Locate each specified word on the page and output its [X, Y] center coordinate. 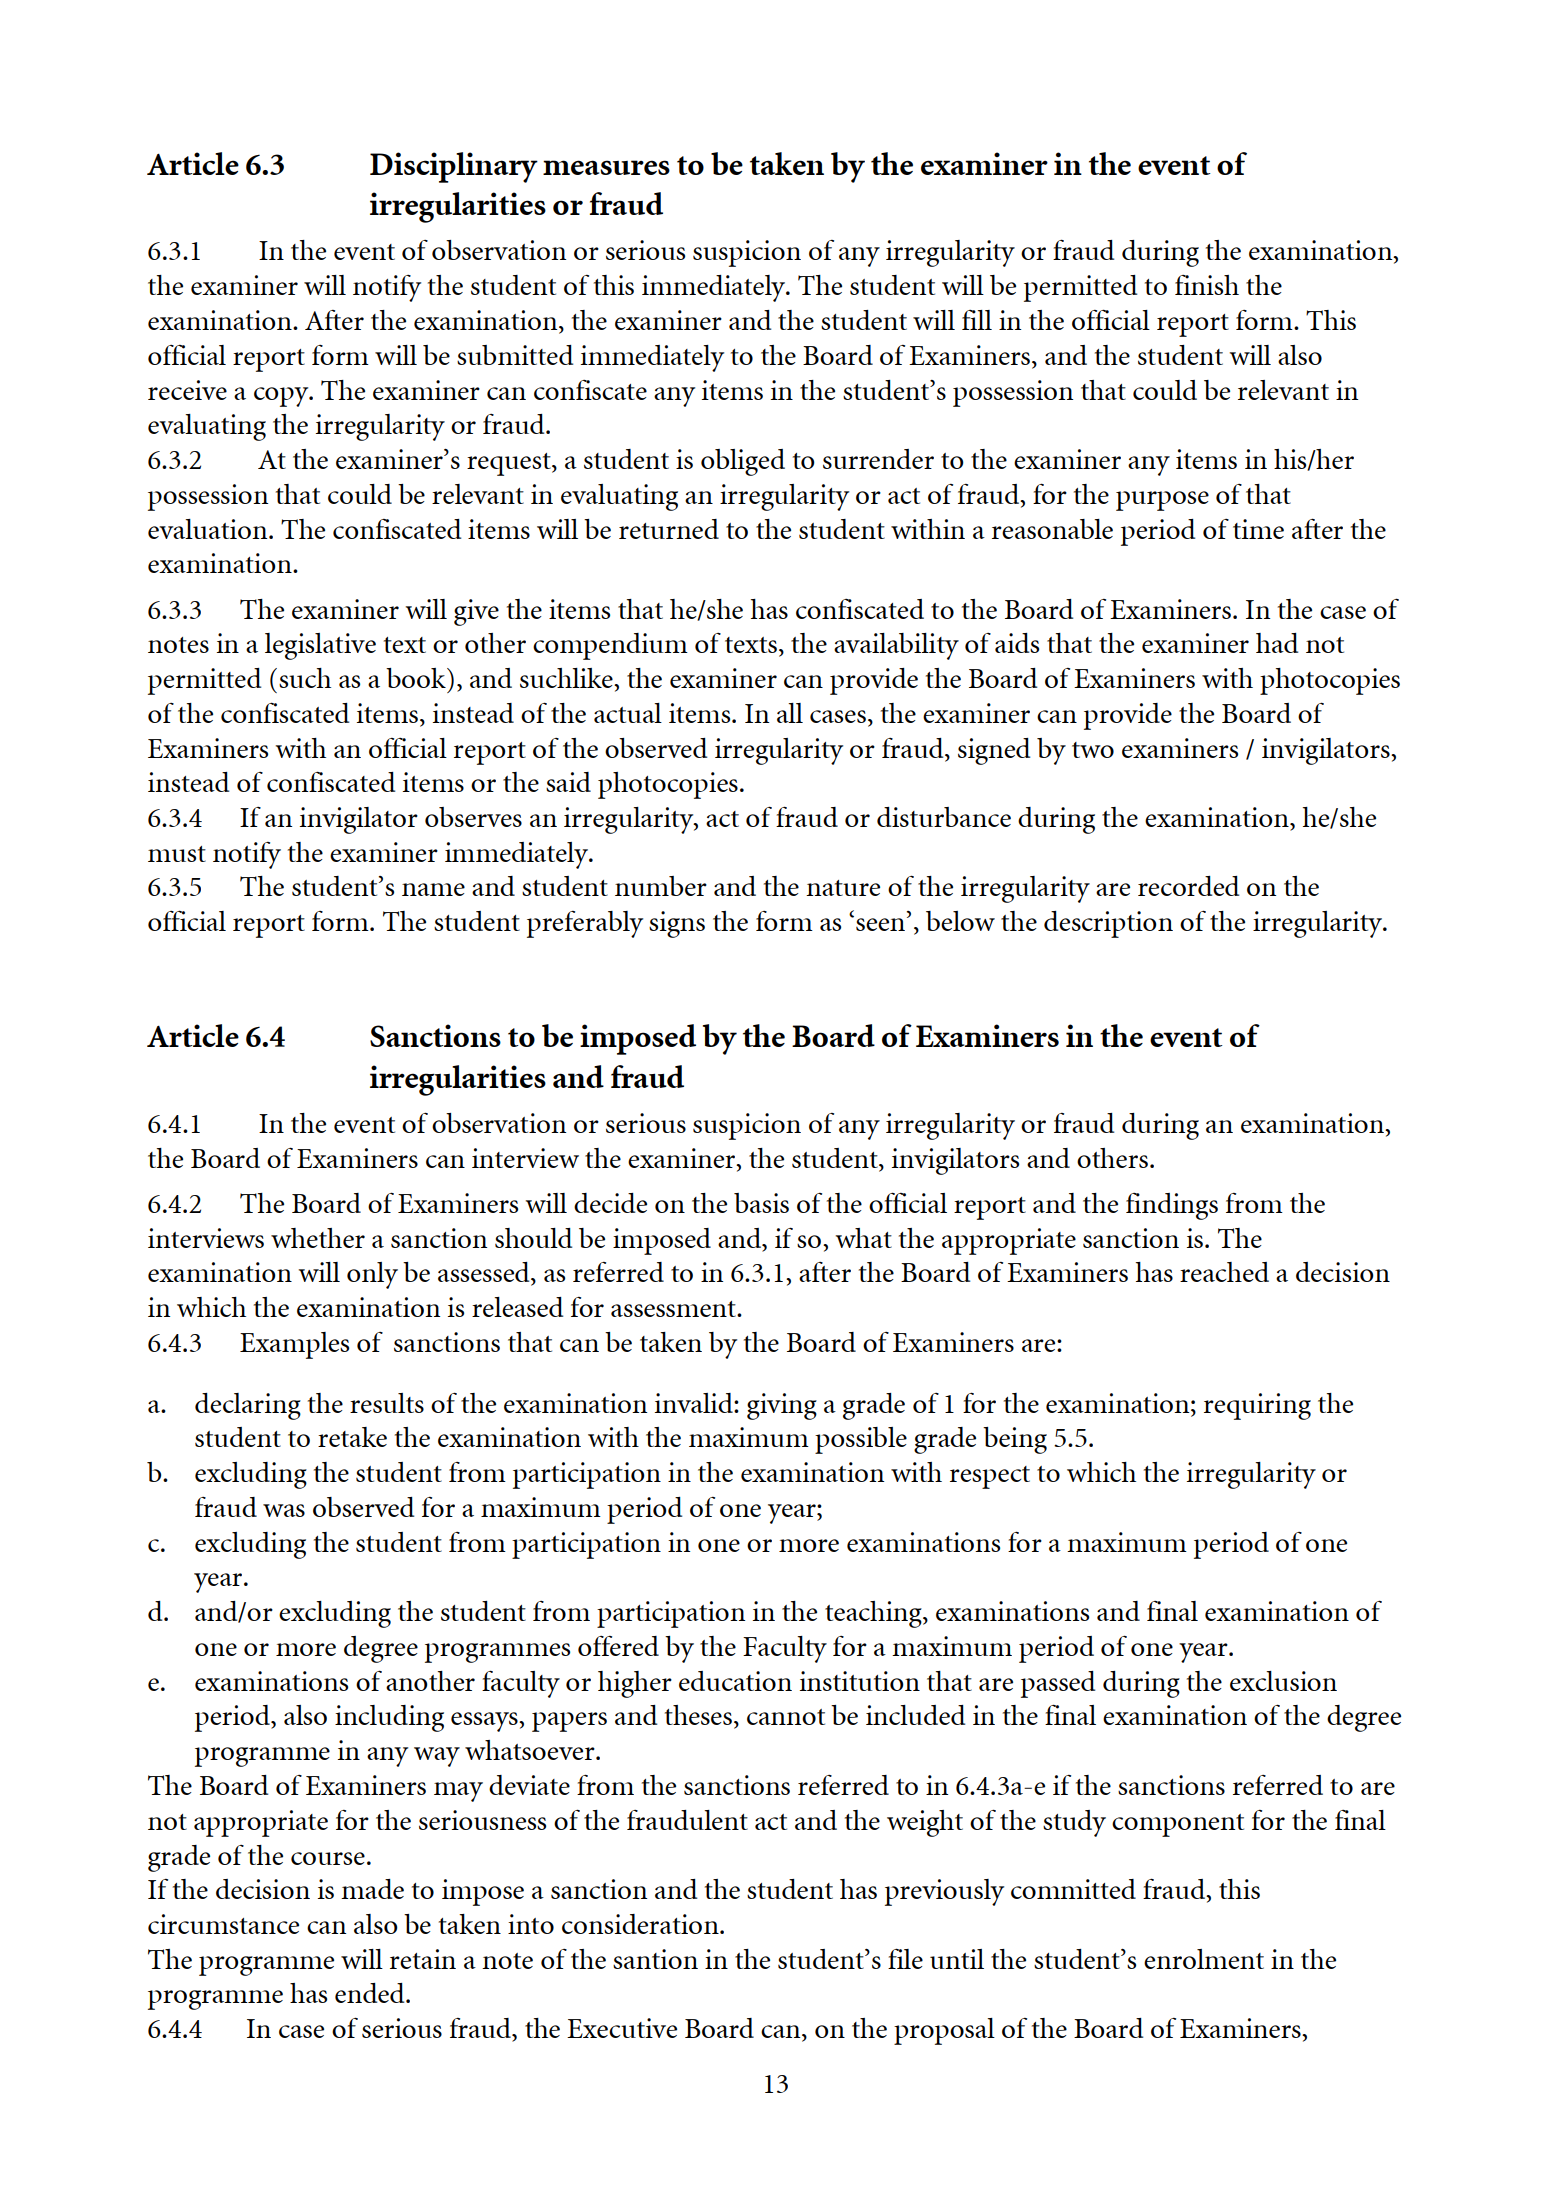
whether [318, 1238]
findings [1172, 1206]
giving [782, 1406]
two [1093, 750]
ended [371, 1993]
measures [606, 167]
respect [990, 1477]
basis [761, 1203]
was [284, 1510]
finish [1207, 285]
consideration [641, 1924]
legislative [320, 646]
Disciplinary [454, 167]
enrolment [1204, 1959]
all [790, 713]
